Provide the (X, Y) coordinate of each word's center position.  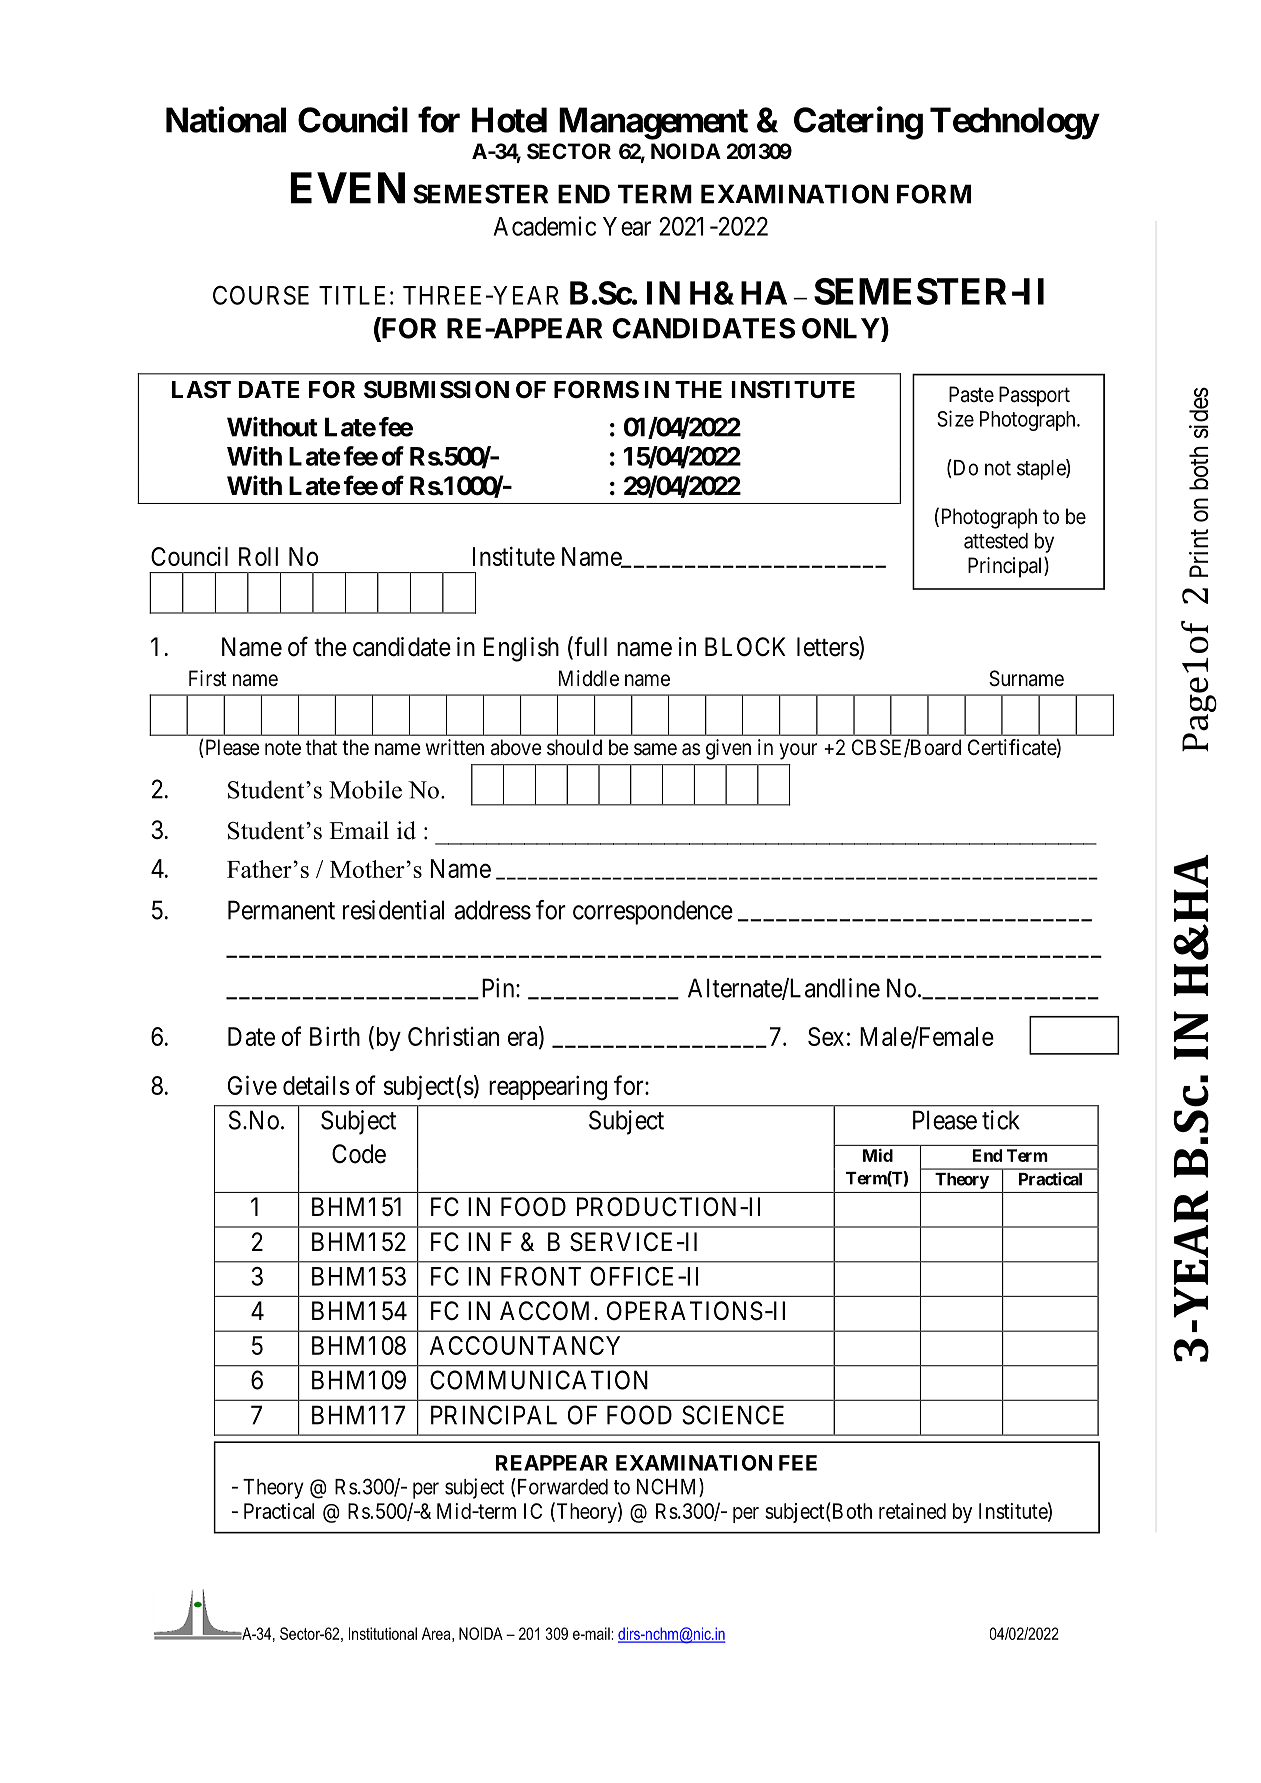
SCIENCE (733, 1415)
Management (653, 123)
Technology (1014, 123)
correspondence (653, 912)
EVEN (347, 188)
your (798, 751)
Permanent (281, 910)
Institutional (383, 1633)
